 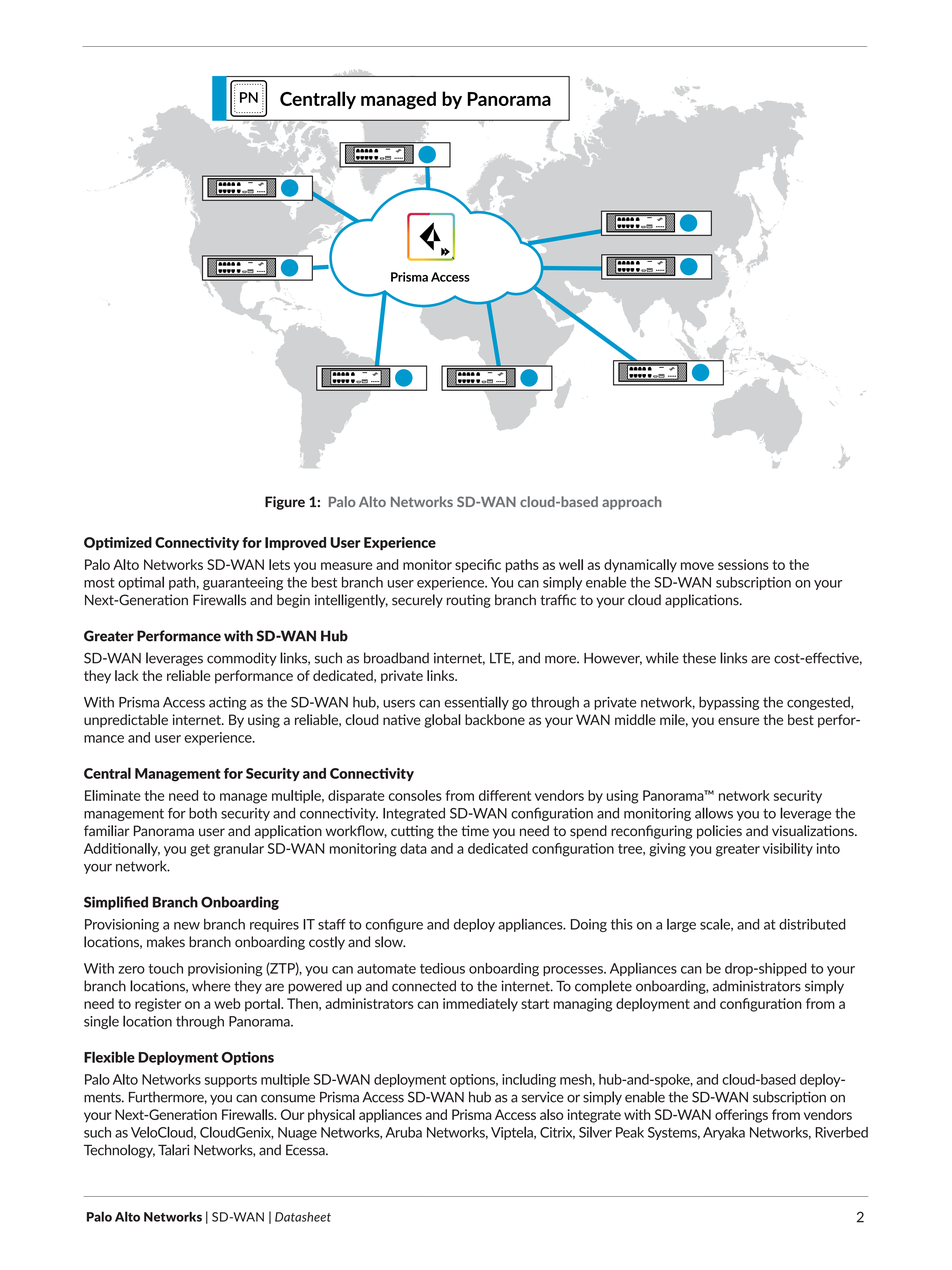 What do you see at coordinates (203, 813) in the screenshot?
I see `both` at bounding box center [203, 813].
